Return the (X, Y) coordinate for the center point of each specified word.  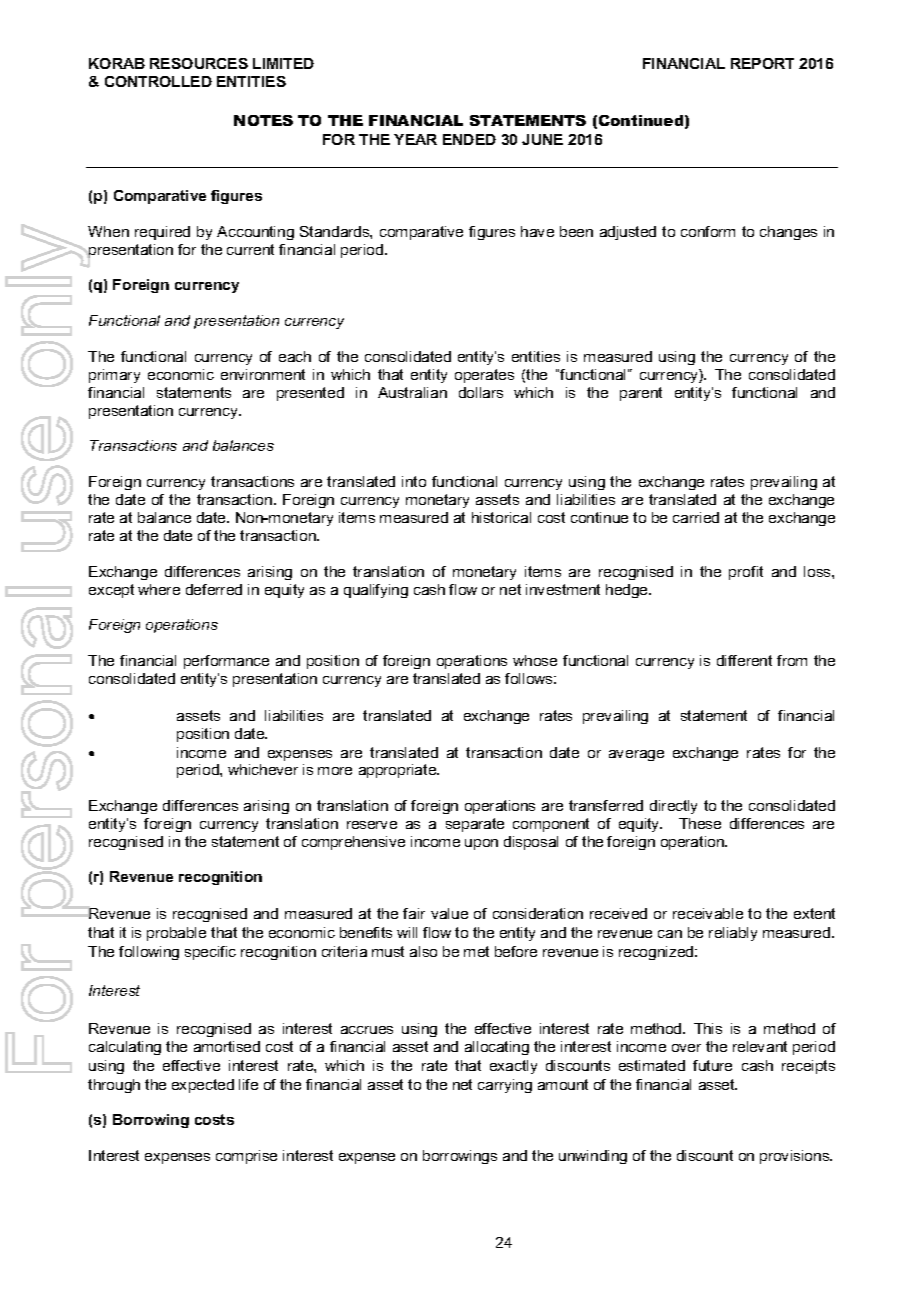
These (700, 823)
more (335, 771)
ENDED (469, 139)
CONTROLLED (158, 81)
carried (696, 517)
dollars (481, 392)
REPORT (762, 63)
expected (203, 1086)
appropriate (399, 771)
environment (263, 374)
